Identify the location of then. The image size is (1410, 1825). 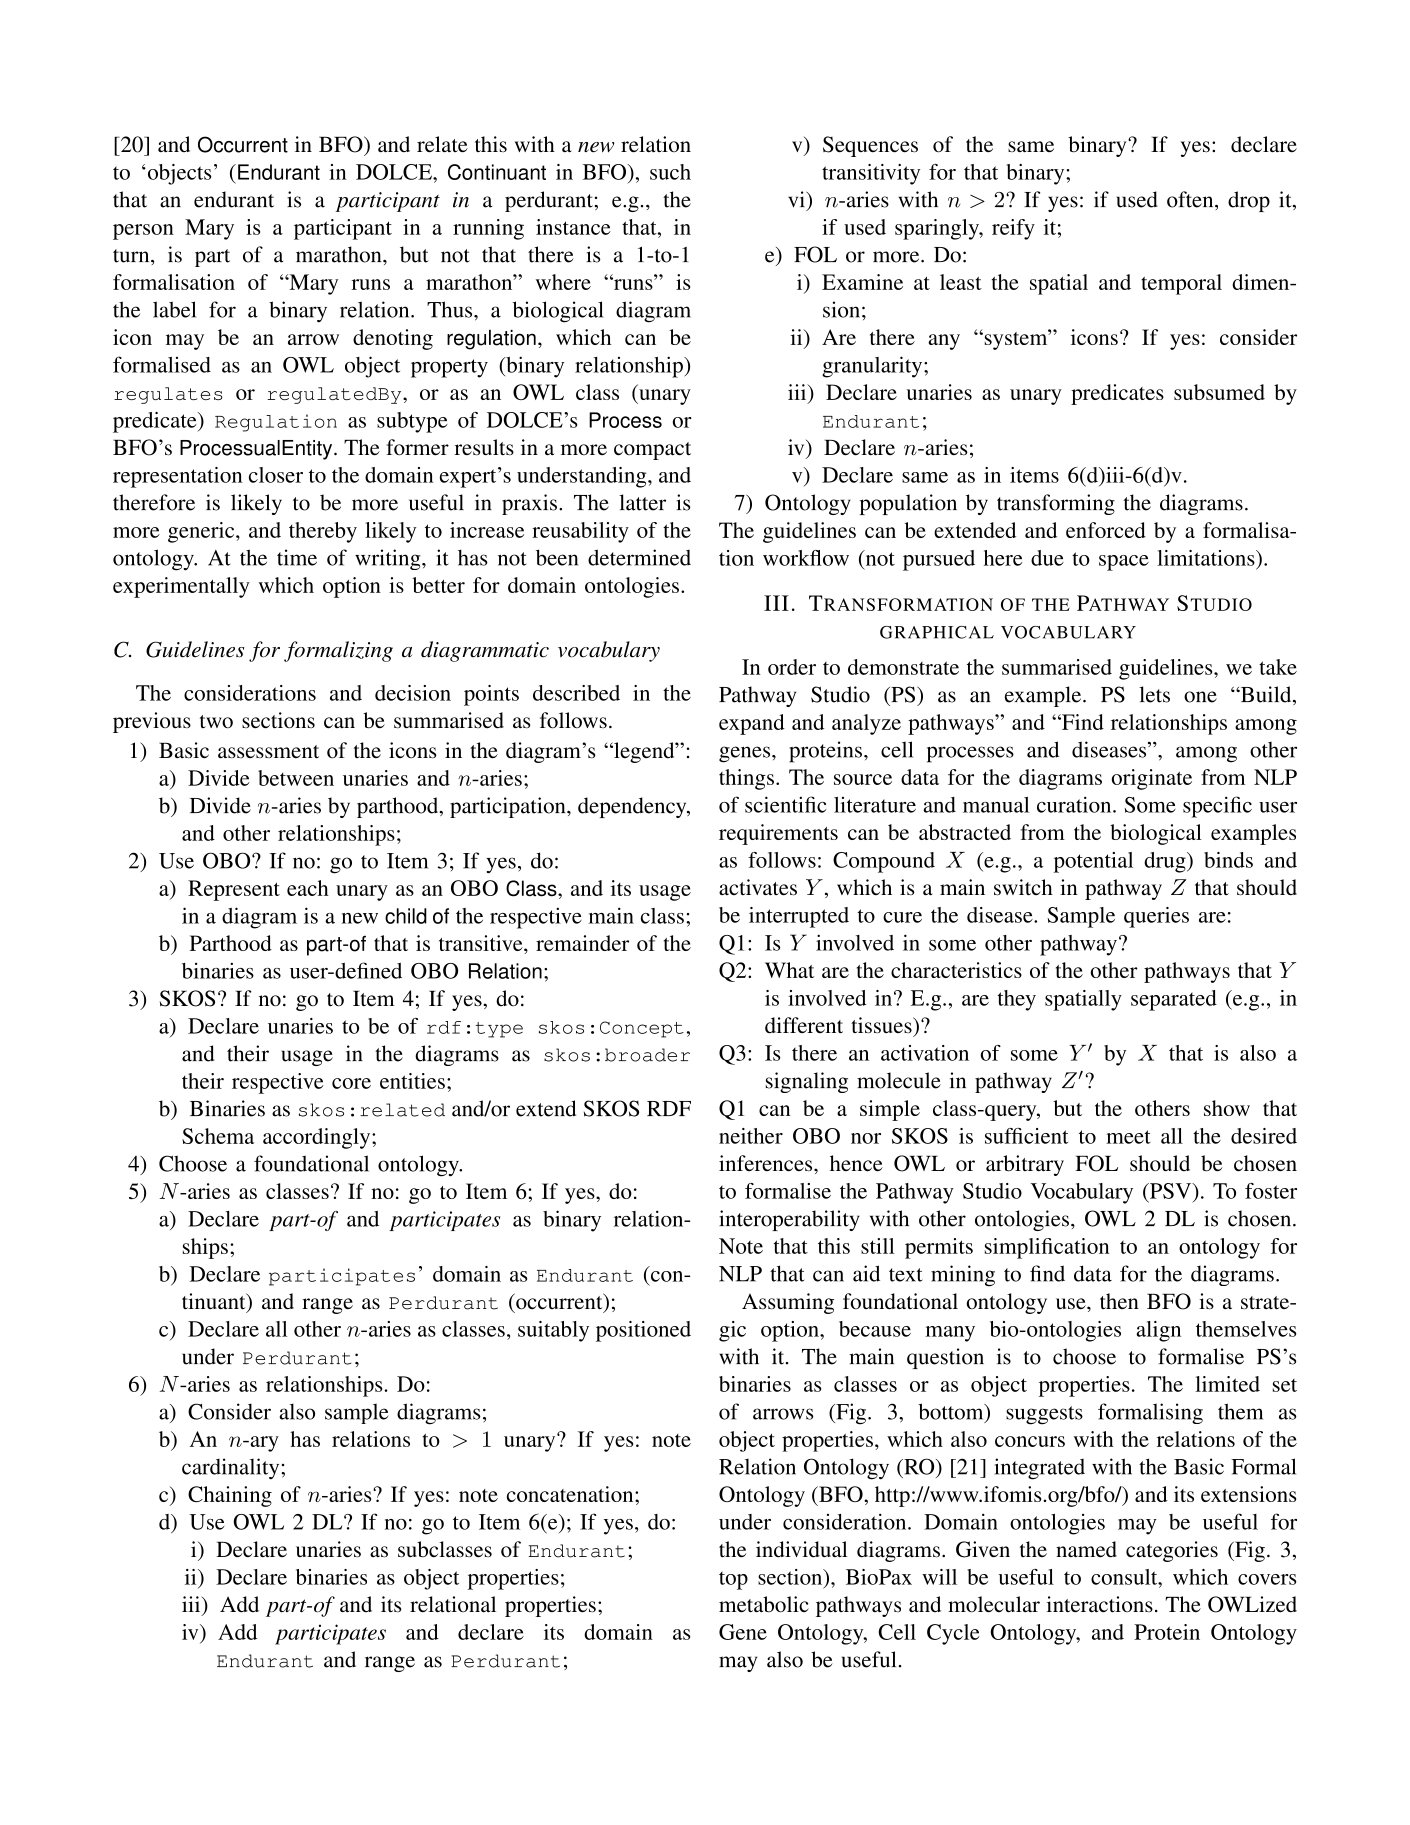
(1119, 1301).
